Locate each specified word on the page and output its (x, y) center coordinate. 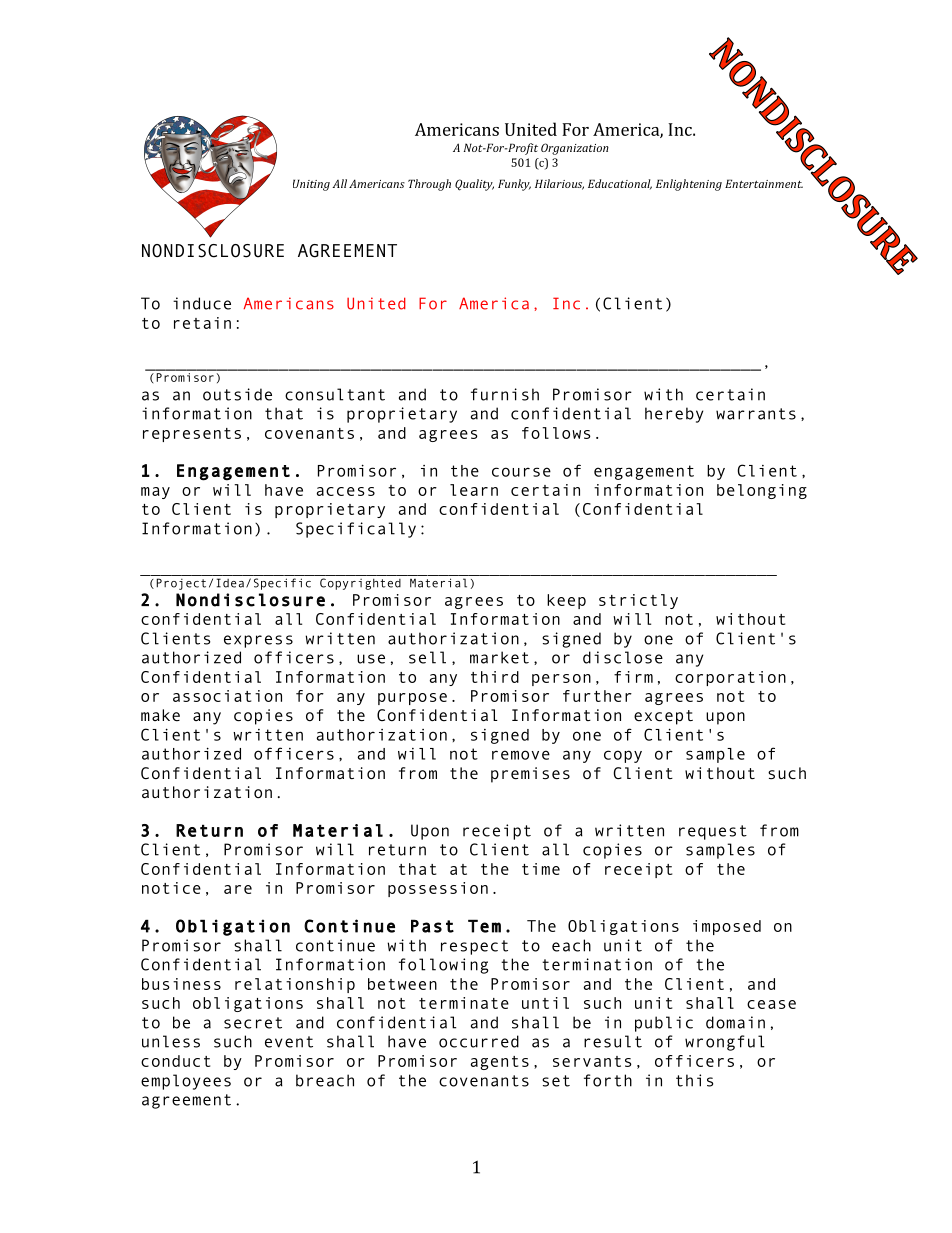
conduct (175, 1061)
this (694, 1080)
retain (202, 323)
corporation (730, 678)
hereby (674, 415)
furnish (505, 394)
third (495, 677)
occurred (479, 1041)
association (227, 696)
